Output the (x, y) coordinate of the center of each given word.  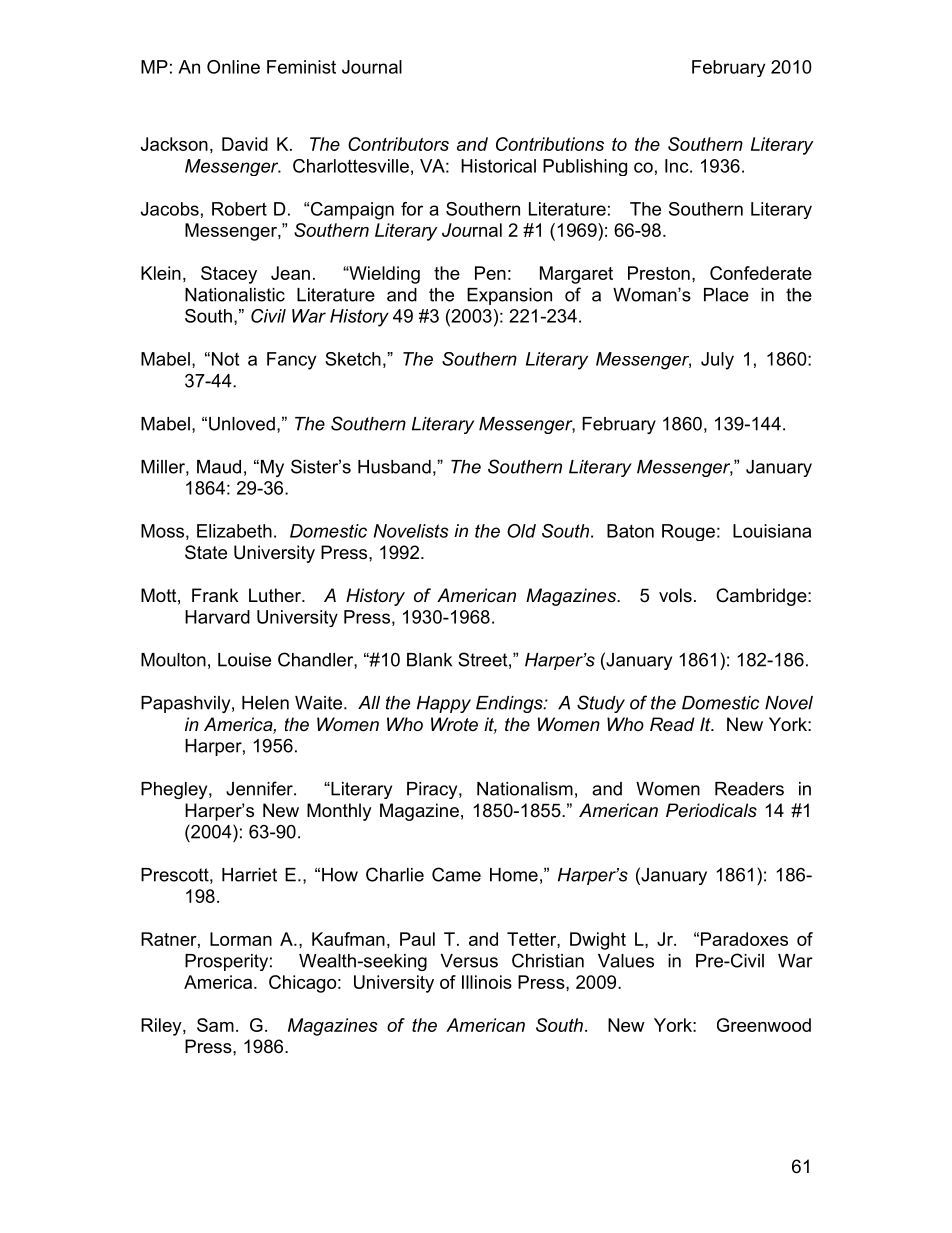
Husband (394, 467)
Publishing (585, 167)
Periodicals (711, 810)
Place (726, 295)
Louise (244, 660)
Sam (215, 1025)
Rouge (688, 532)
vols (675, 595)
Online (233, 67)
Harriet (249, 875)
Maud (219, 467)
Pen (490, 273)
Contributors (398, 144)
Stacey (229, 275)
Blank (429, 660)
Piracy (433, 790)
